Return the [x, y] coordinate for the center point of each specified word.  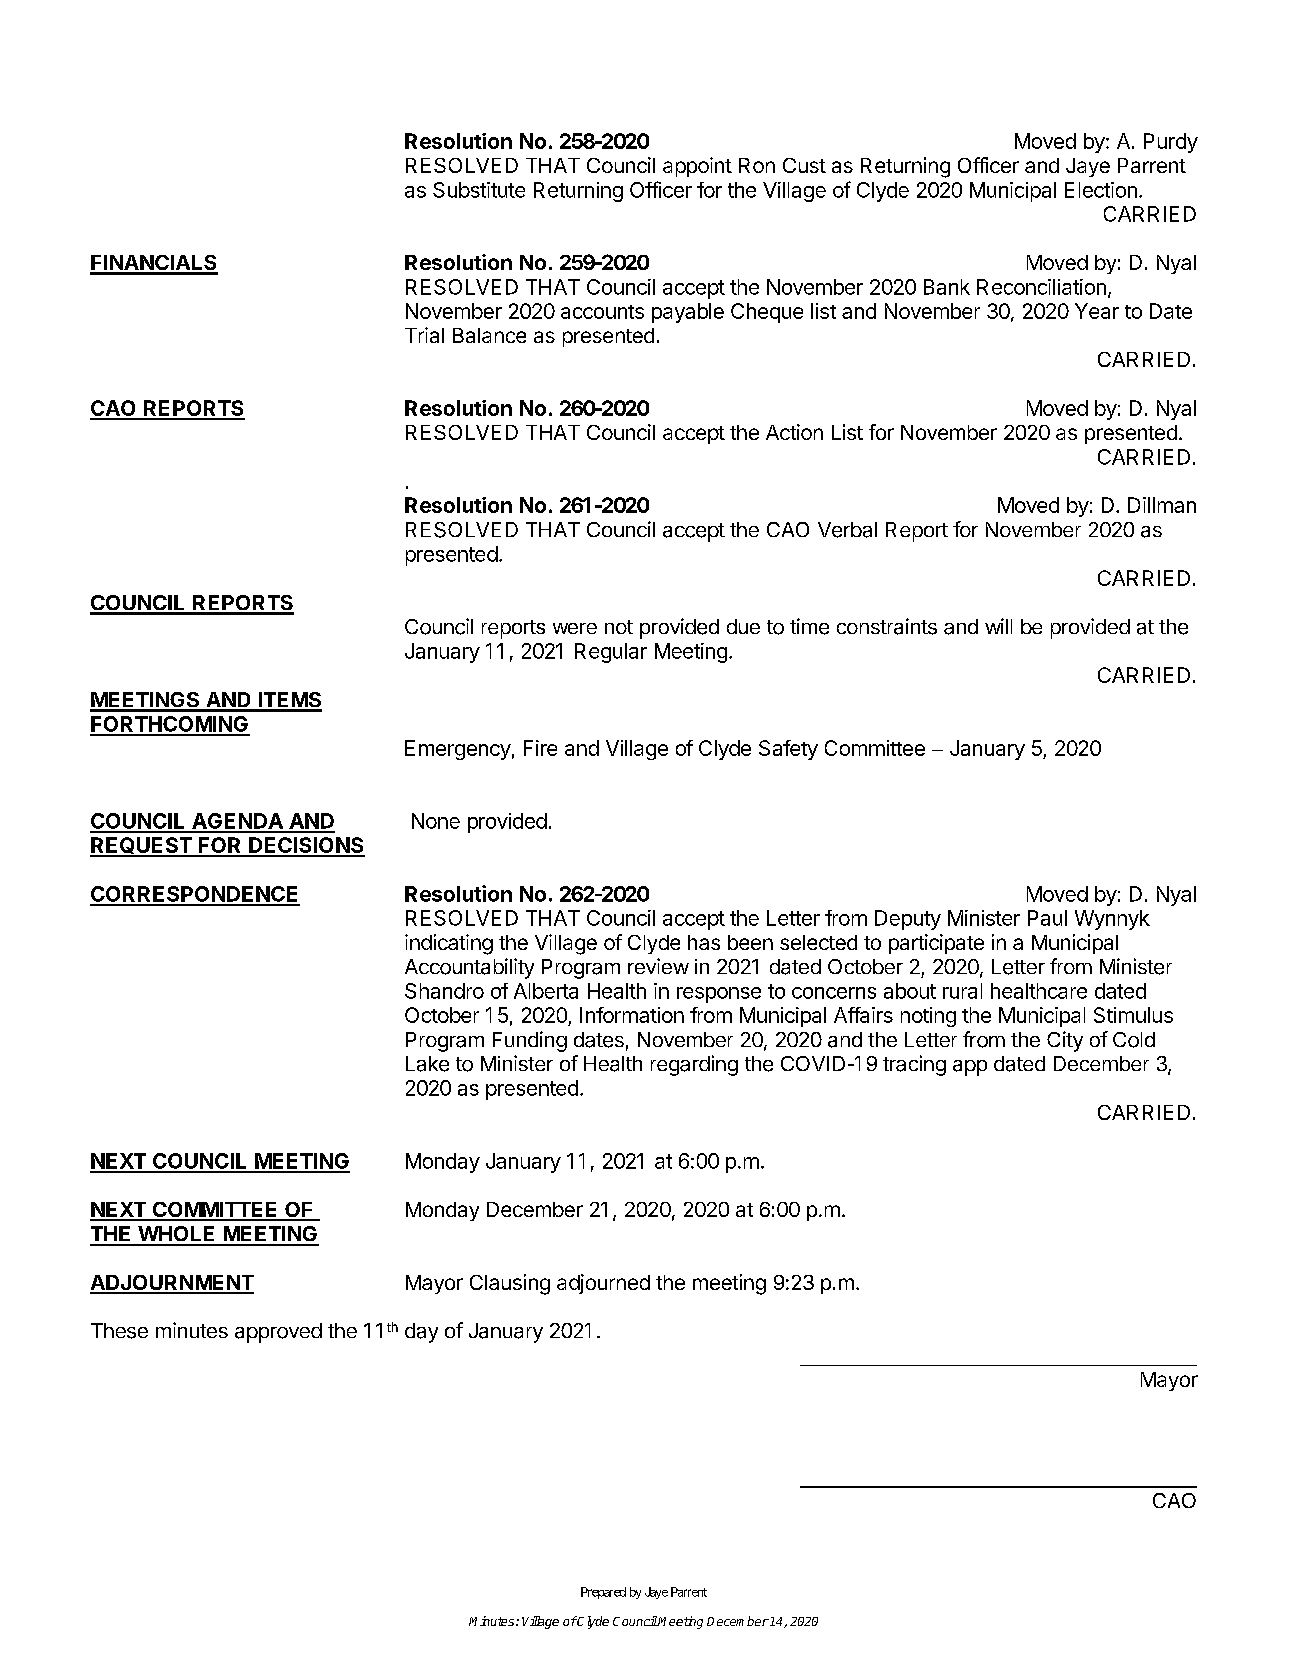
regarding [694, 1065]
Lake [427, 1064]
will [998, 626]
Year [1097, 311]
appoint [697, 167]
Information [632, 1015]
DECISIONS [306, 846]
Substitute [479, 190]
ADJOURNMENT [172, 1284]
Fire [540, 748]
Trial [424, 335]
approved [278, 1333]
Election [1101, 190]
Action [794, 432]
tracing [914, 1065]
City [1065, 1041]
